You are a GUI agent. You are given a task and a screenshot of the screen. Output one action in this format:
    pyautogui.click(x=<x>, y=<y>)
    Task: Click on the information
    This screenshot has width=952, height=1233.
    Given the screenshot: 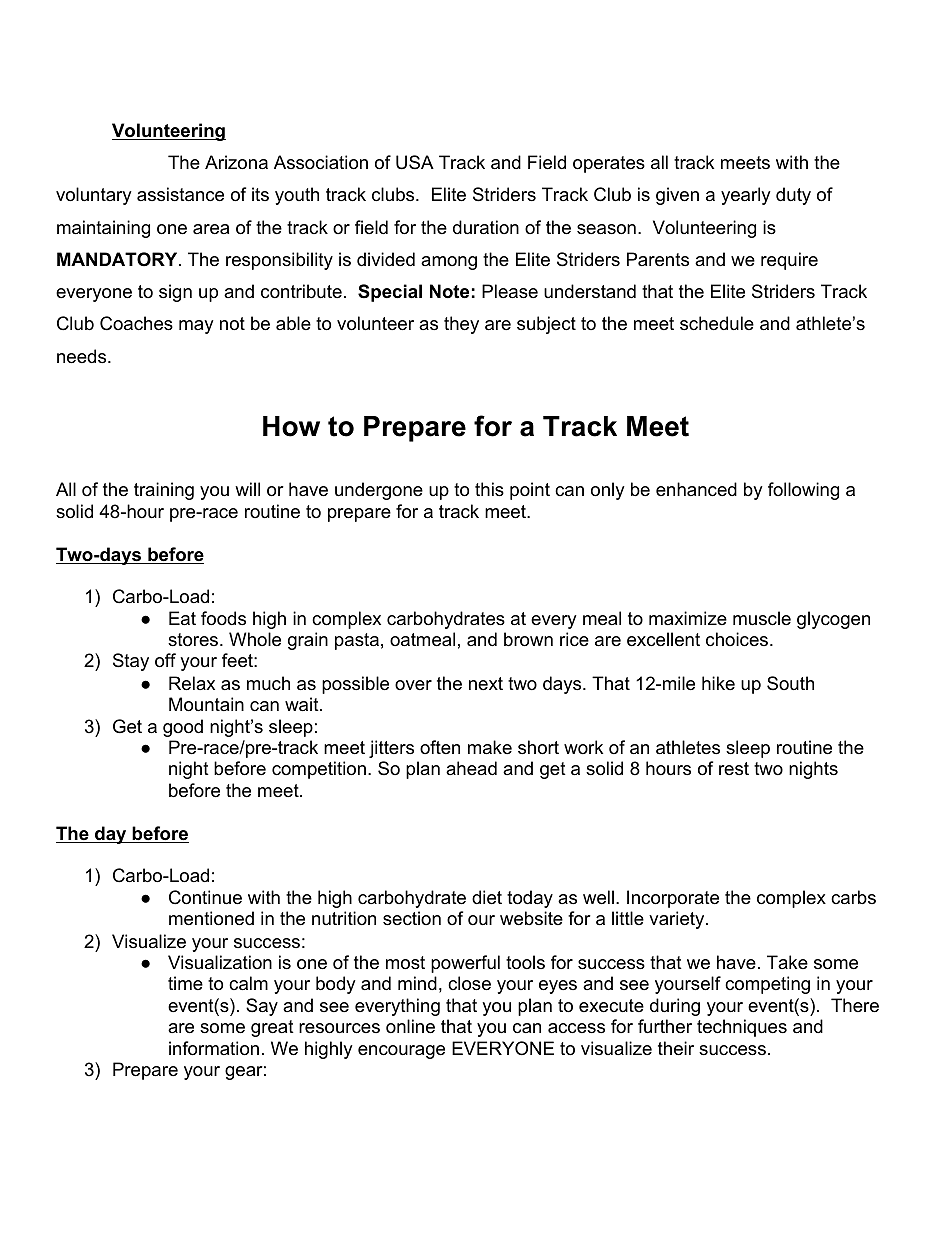 What is the action you would take?
    pyautogui.click(x=214, y=1048)
